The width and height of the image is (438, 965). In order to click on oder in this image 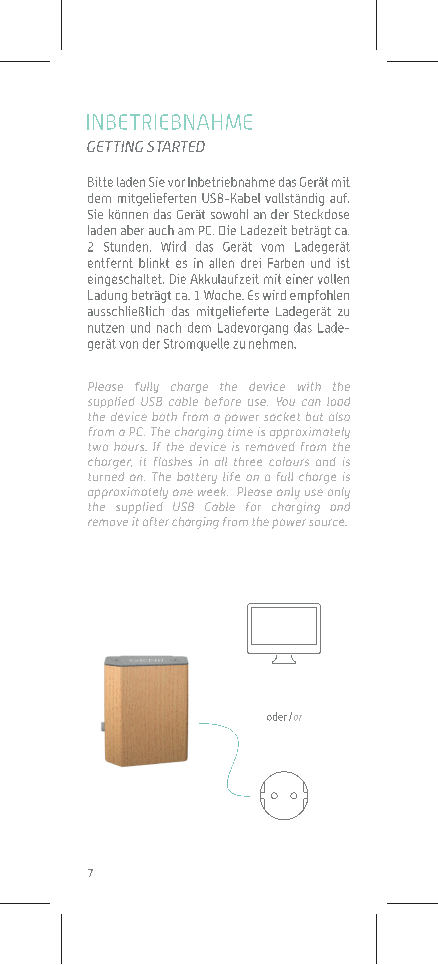, I will do `click(277, 716)`.
